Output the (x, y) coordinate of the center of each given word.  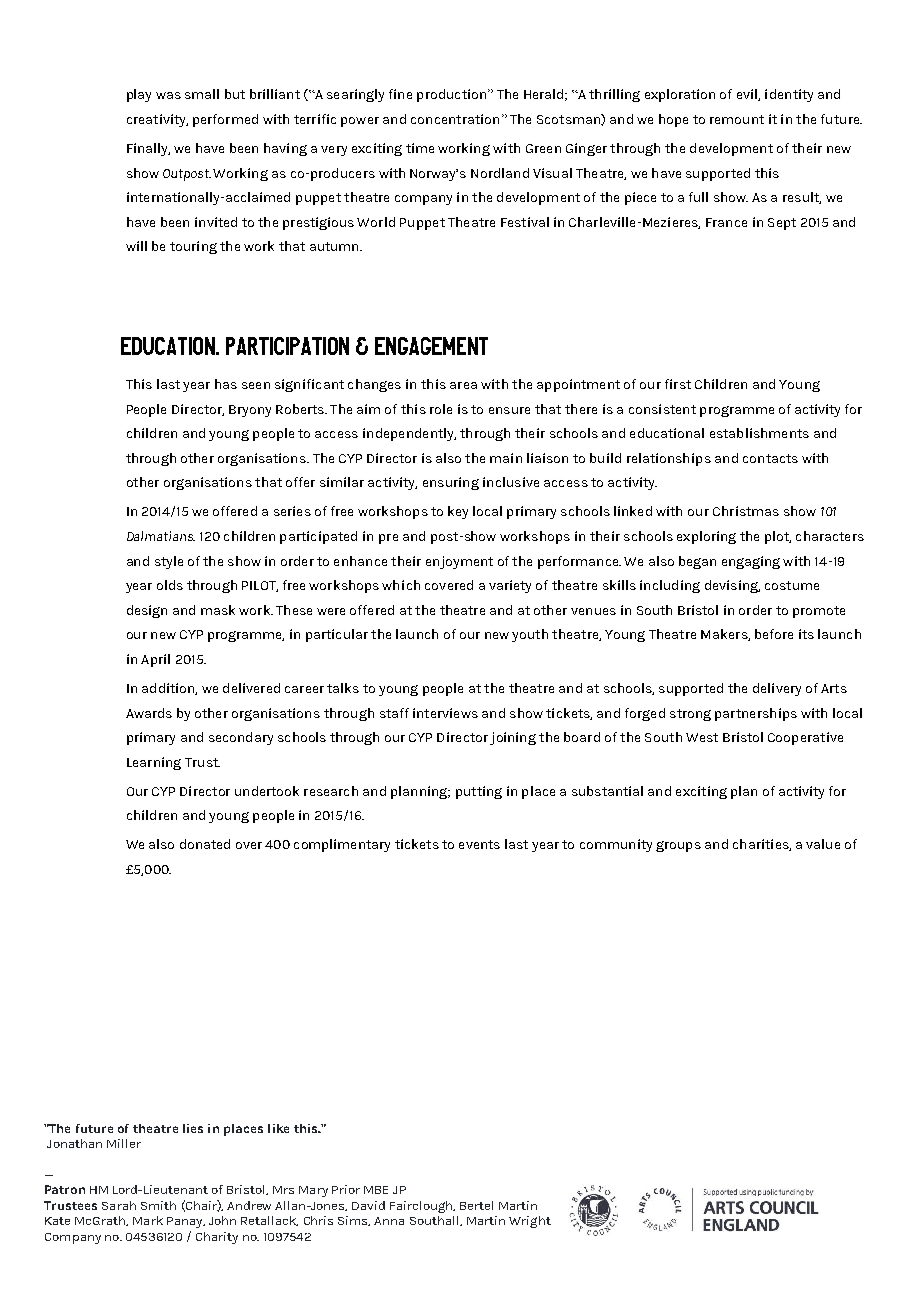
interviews (445, 713)
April (155, 660)
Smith (158, 1205)
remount (737, 119)
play (139, 95)
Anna (389, 1221)
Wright (530, 1222)
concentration (455, 119)
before (774, 634)
